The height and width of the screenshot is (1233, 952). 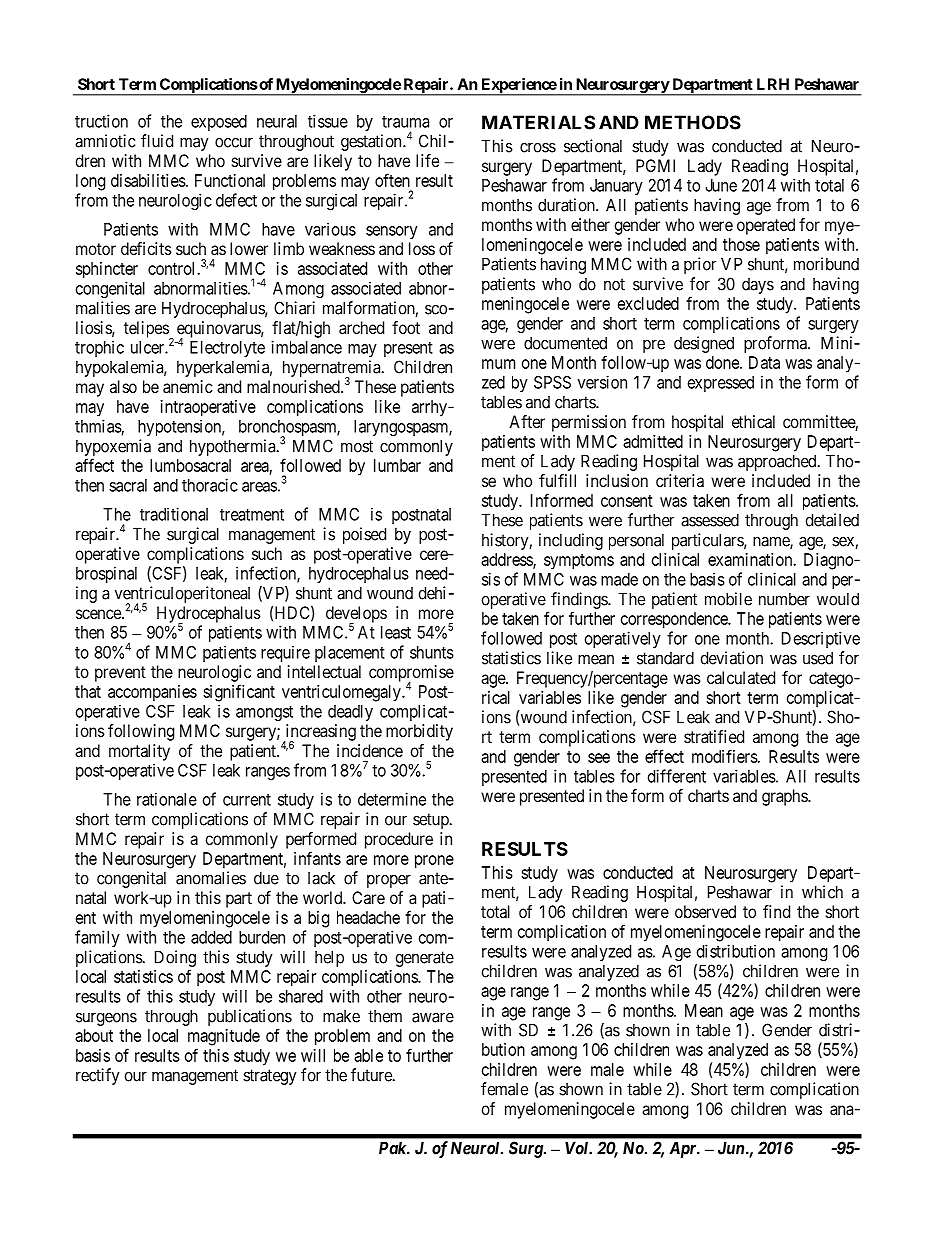 I want to click on mobile, so click(x=728, y=599).
